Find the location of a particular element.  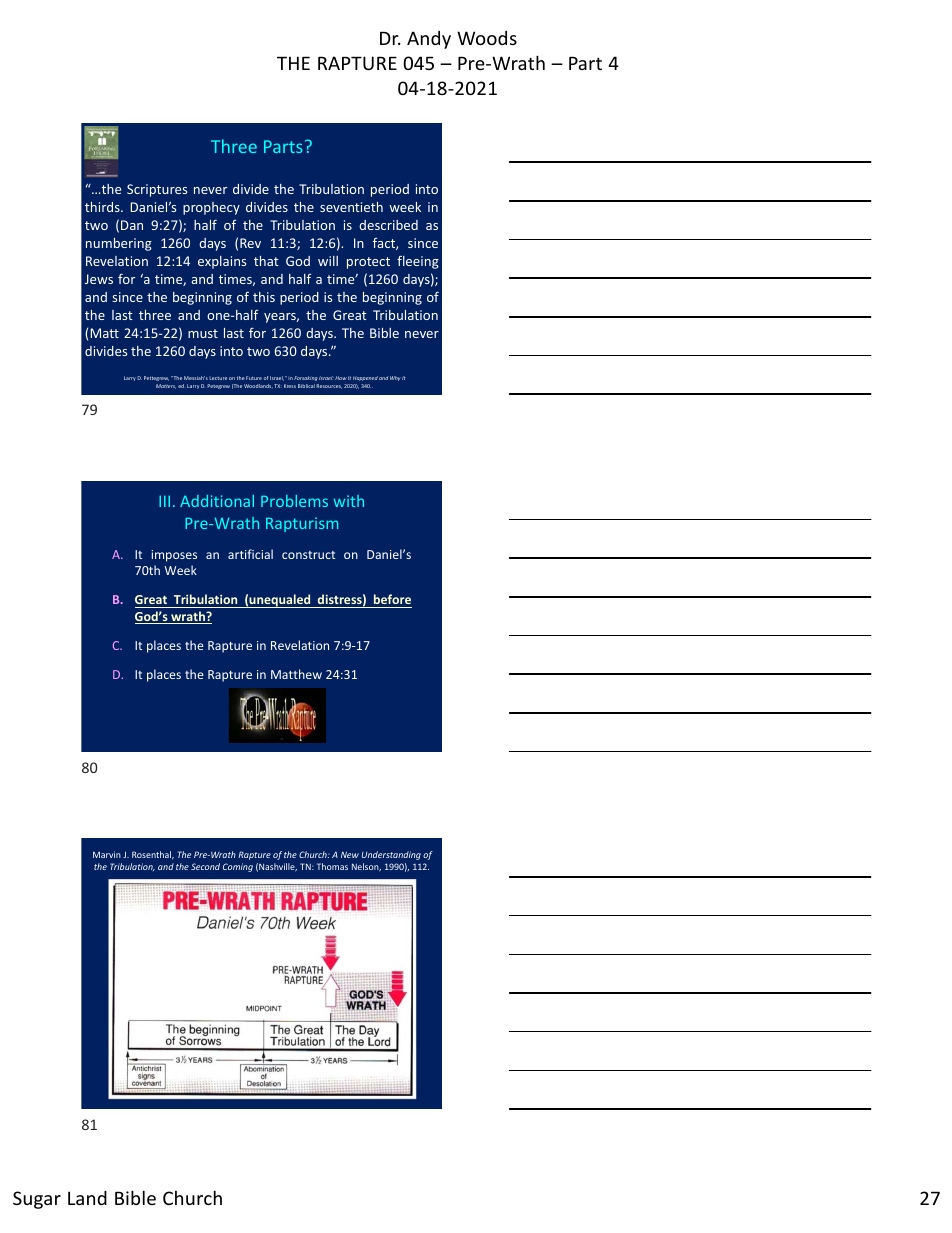

Andy is located at coordinates (429, 40).
